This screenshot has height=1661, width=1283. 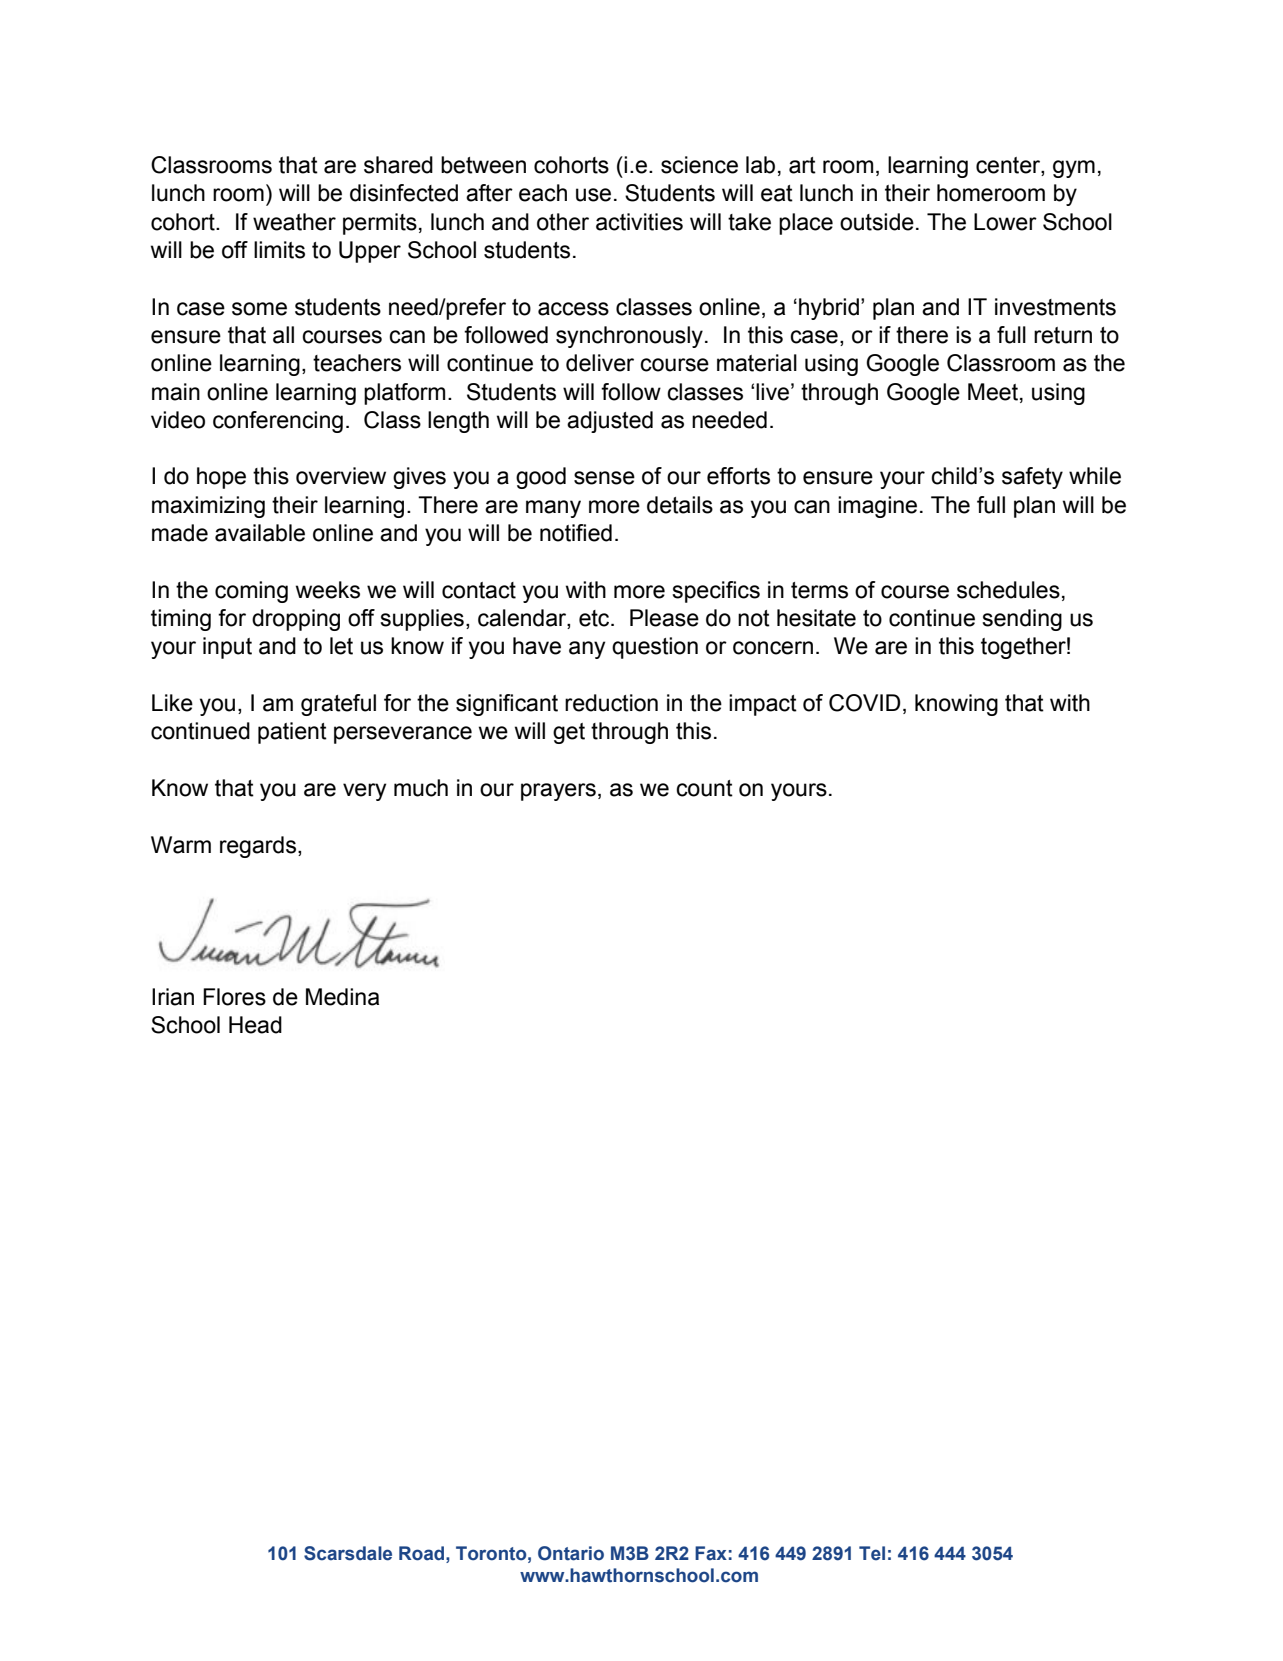 What do you see at coordinates (639, 222) in the screenshot?
I see `activities` at bounding box center [639, 222].
